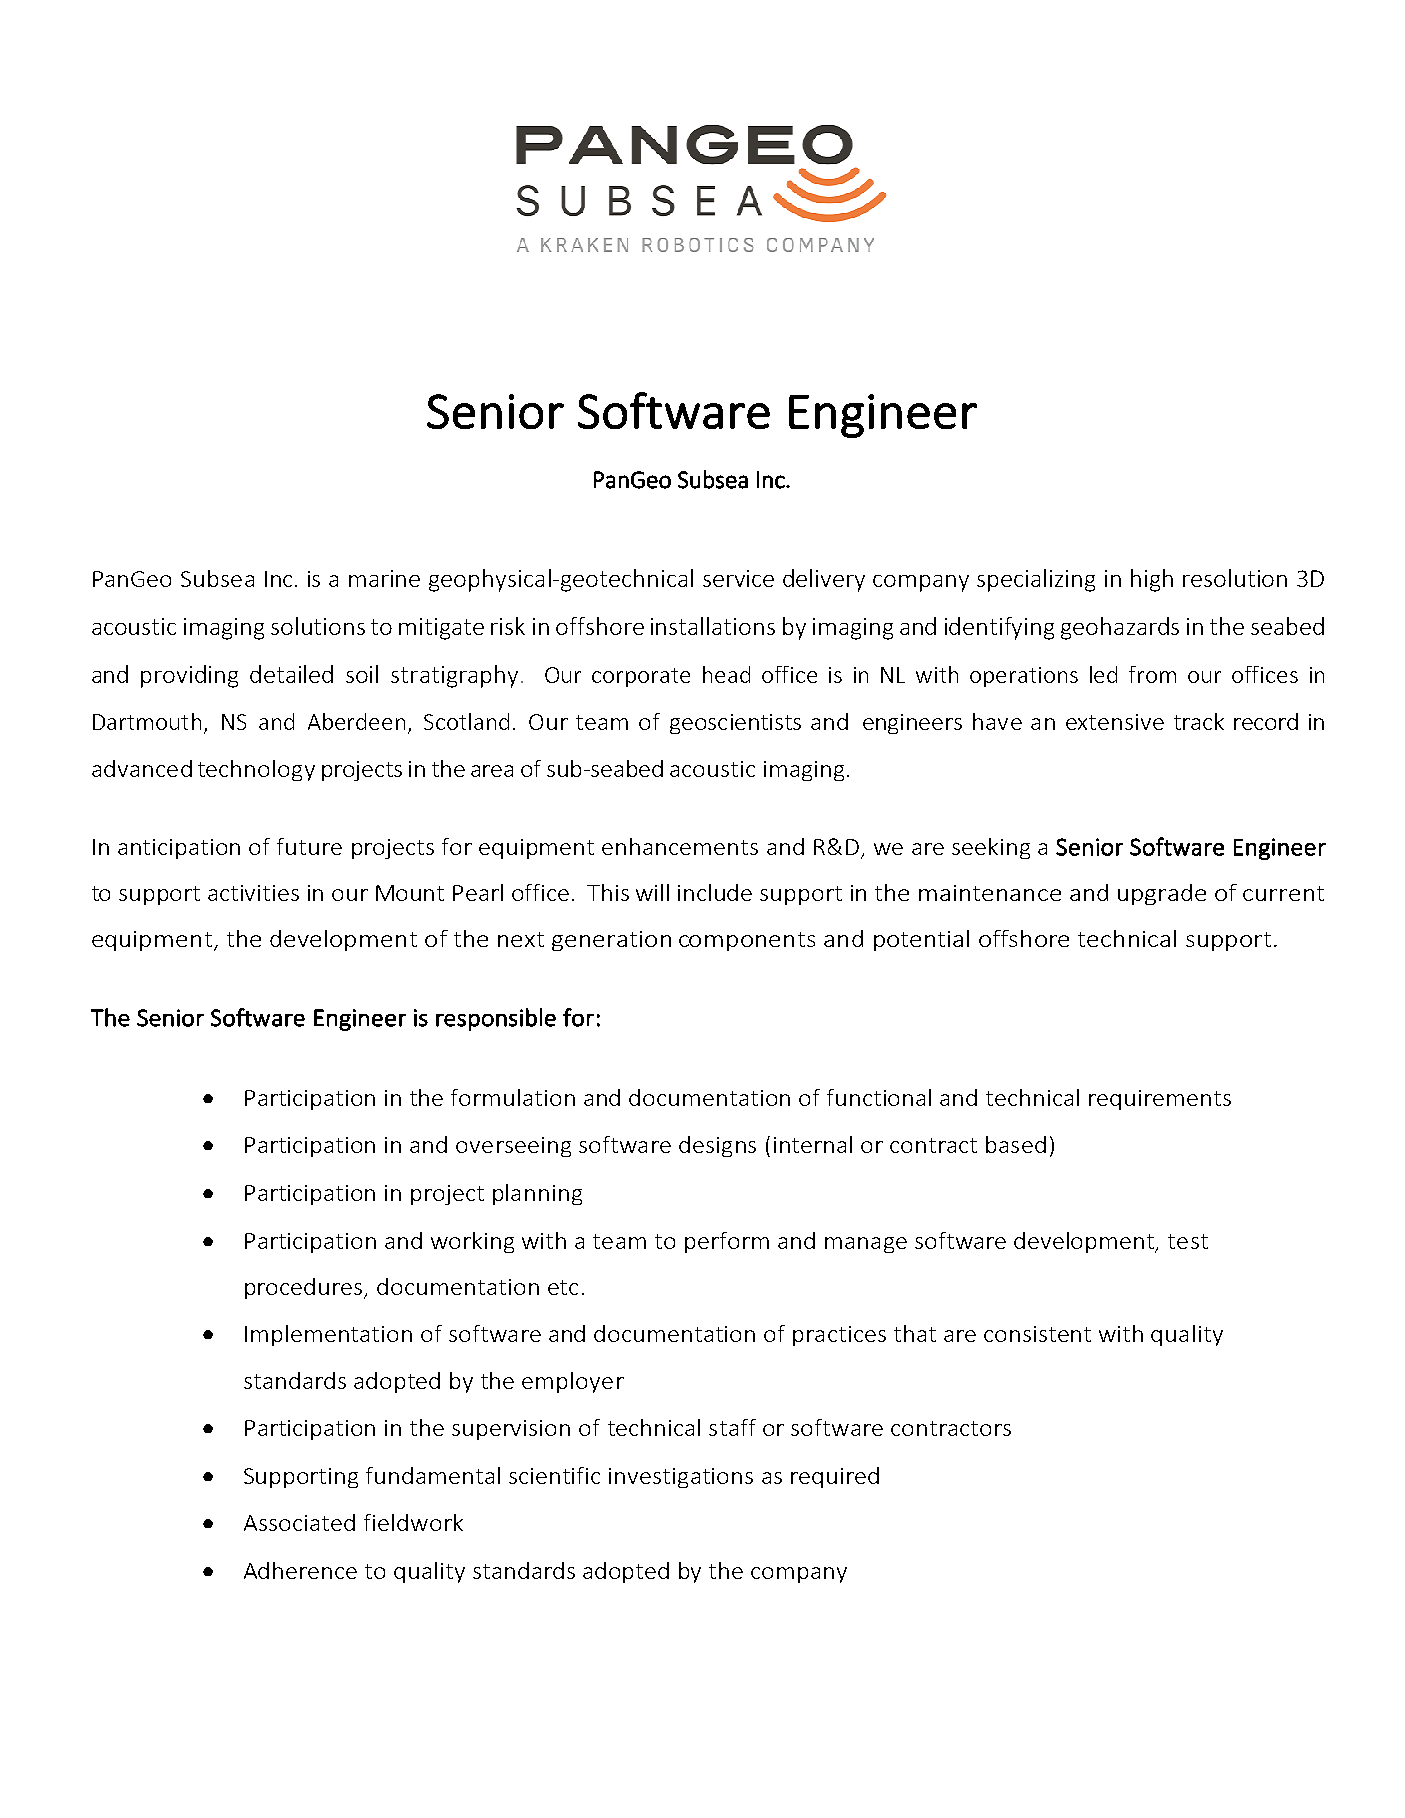 The image size is (1405, 1818). I want to click on procedures, so click(305, 1288).
